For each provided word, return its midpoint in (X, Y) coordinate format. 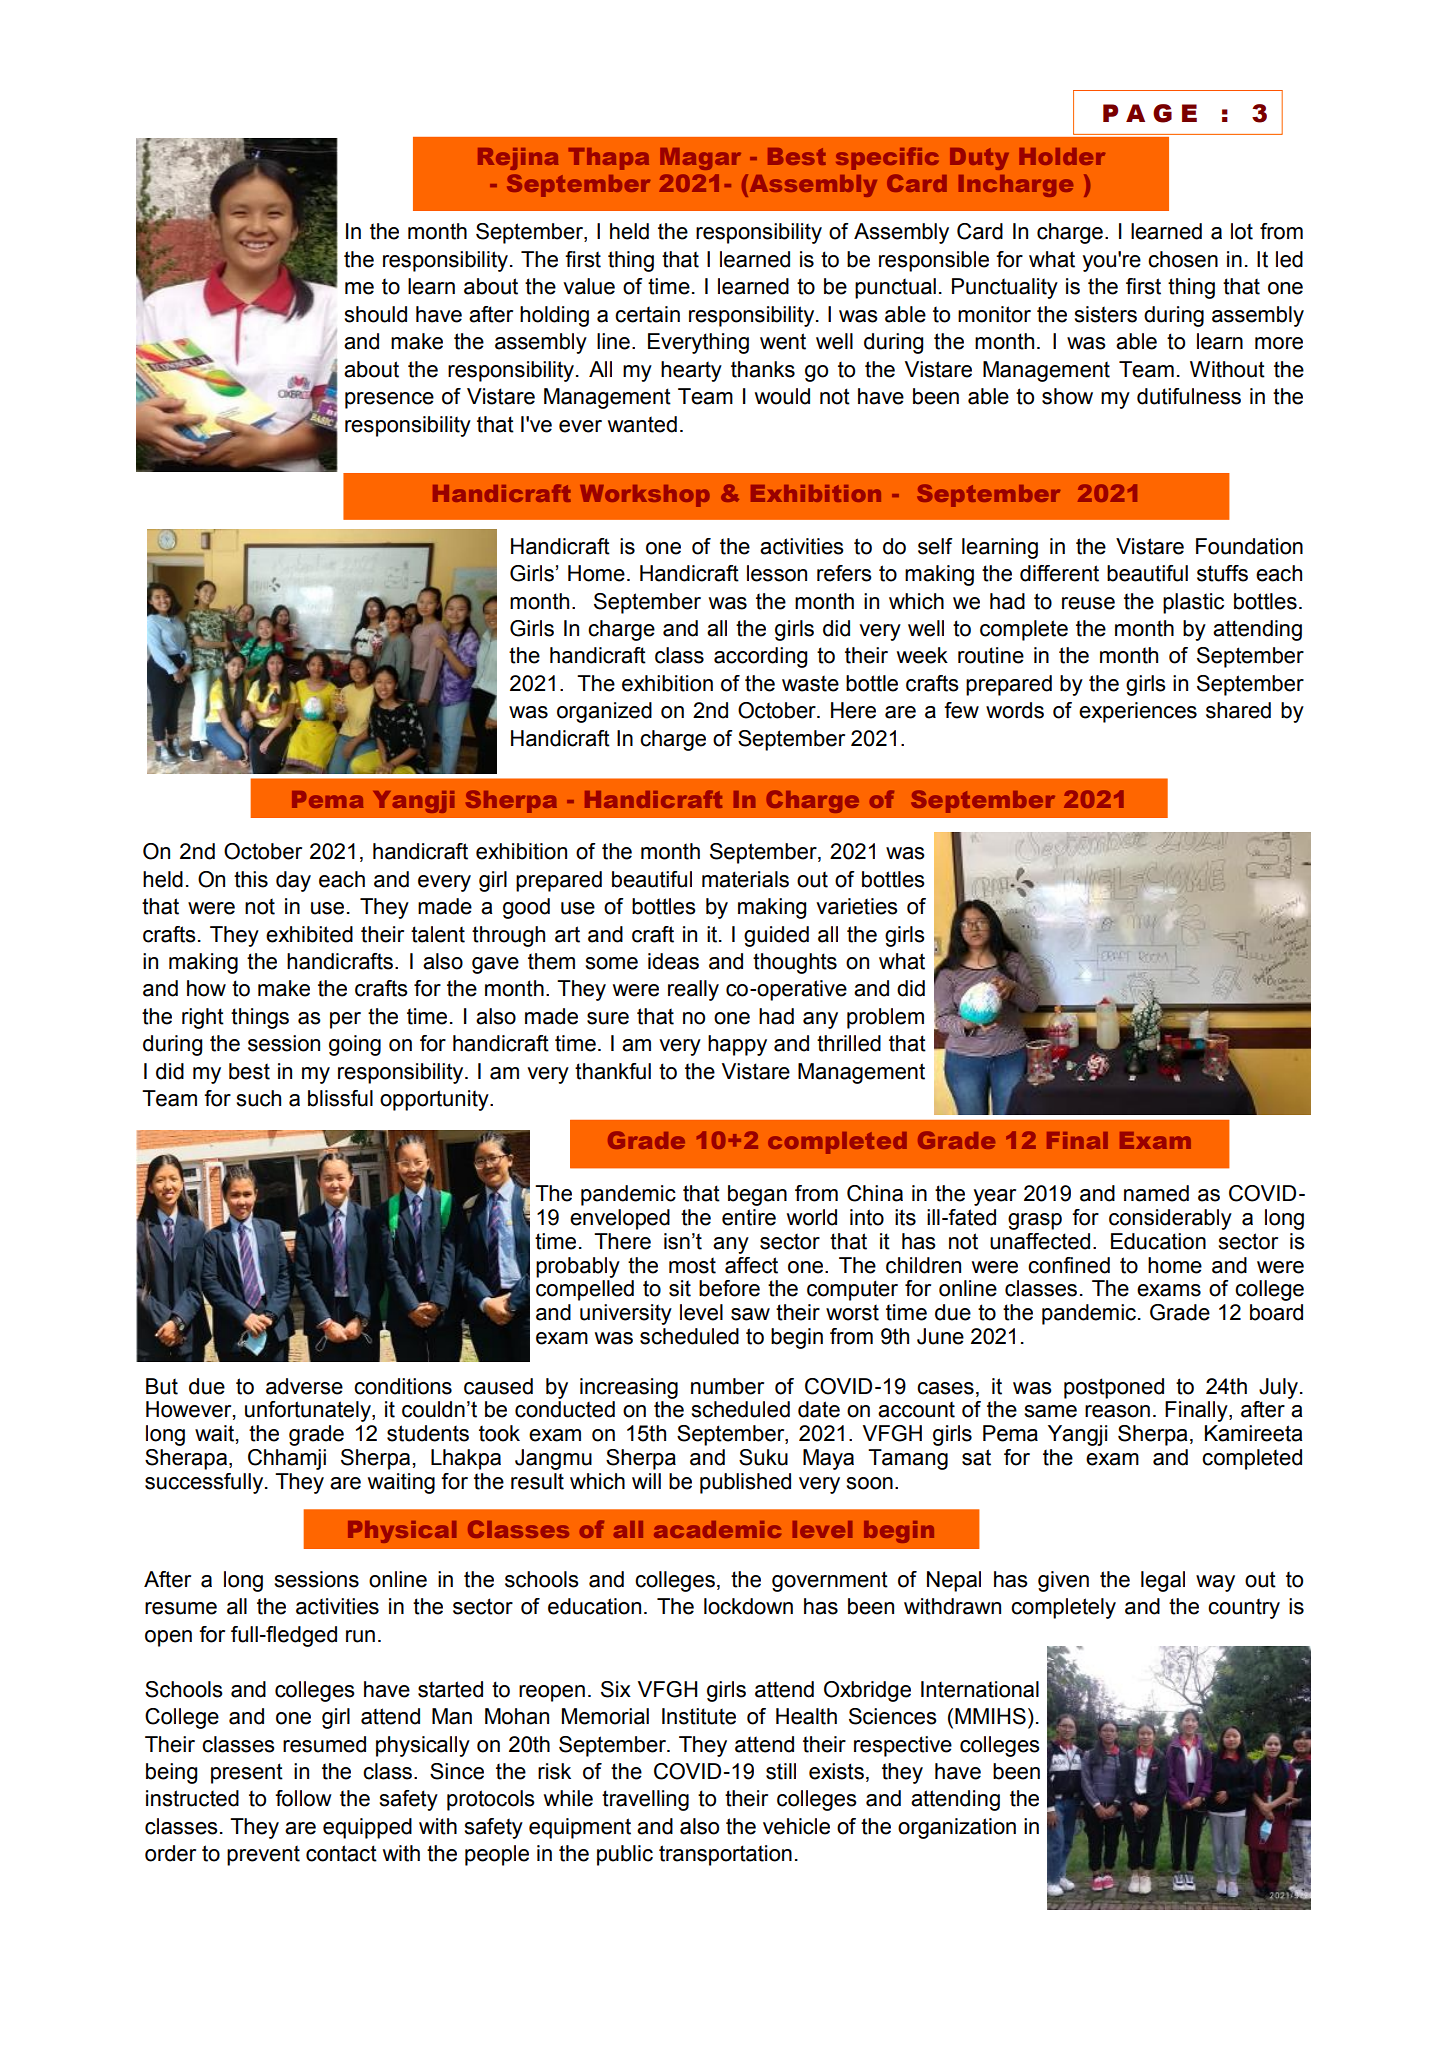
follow (303, 1798)
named (1156, 1193)
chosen (1183, 259)
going (355, 1045)
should (375, 314)
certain (647, 314)
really (693, 990)
